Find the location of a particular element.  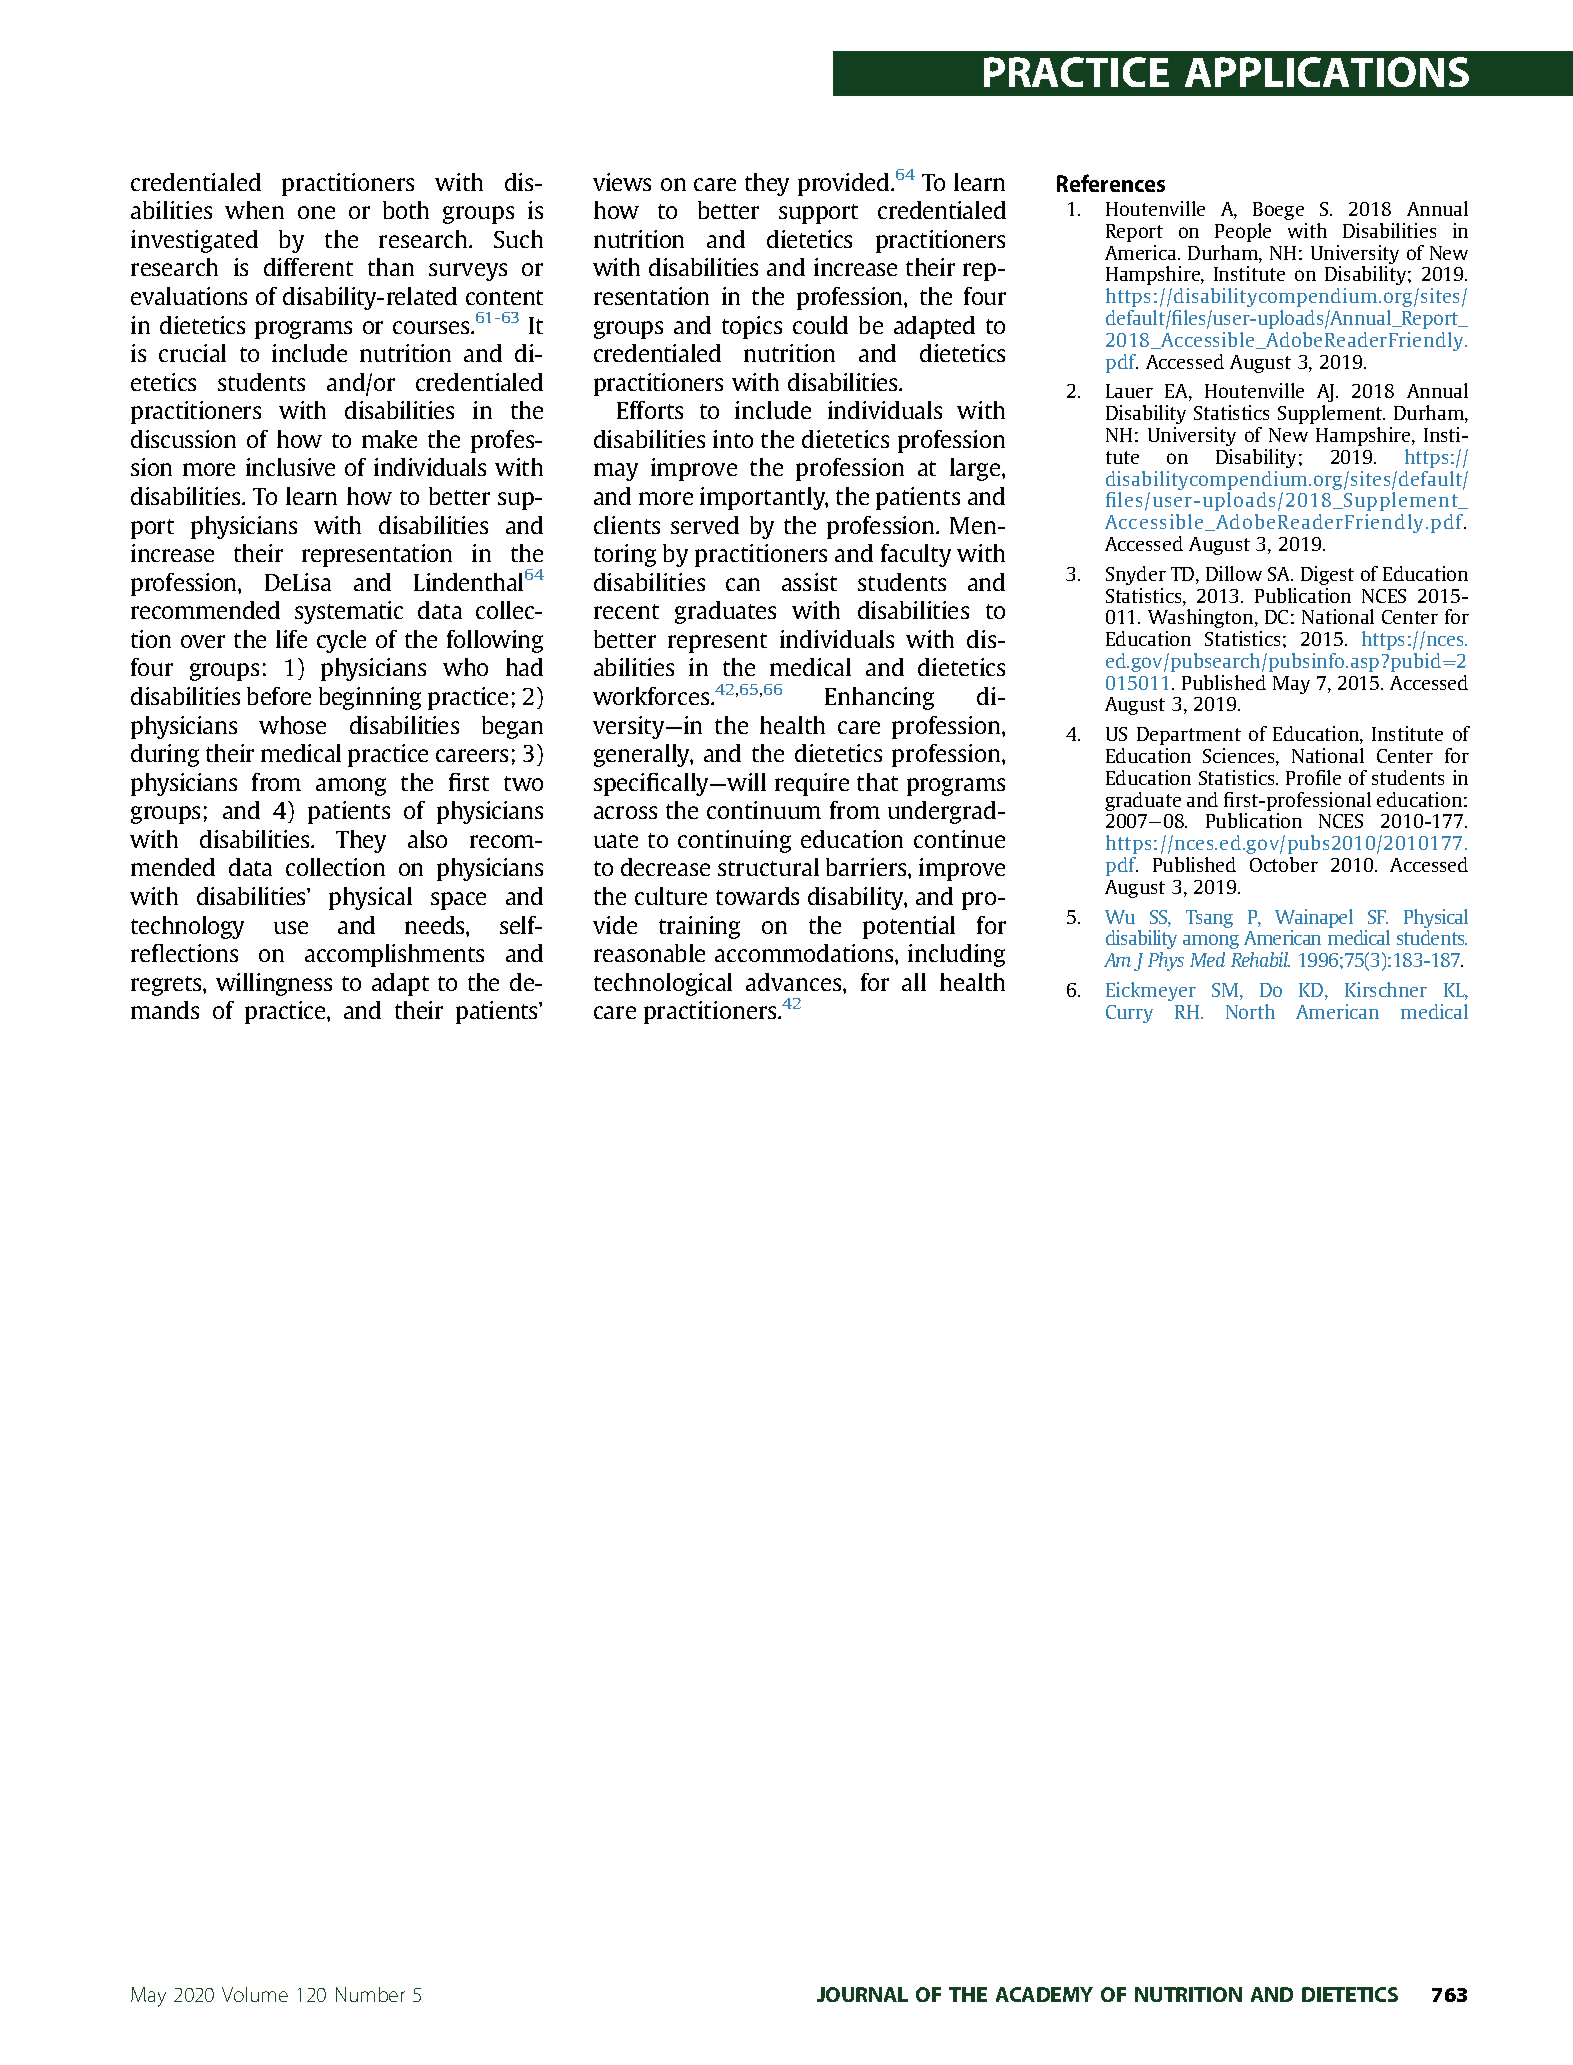

different is located at coordinates (308, 267).
